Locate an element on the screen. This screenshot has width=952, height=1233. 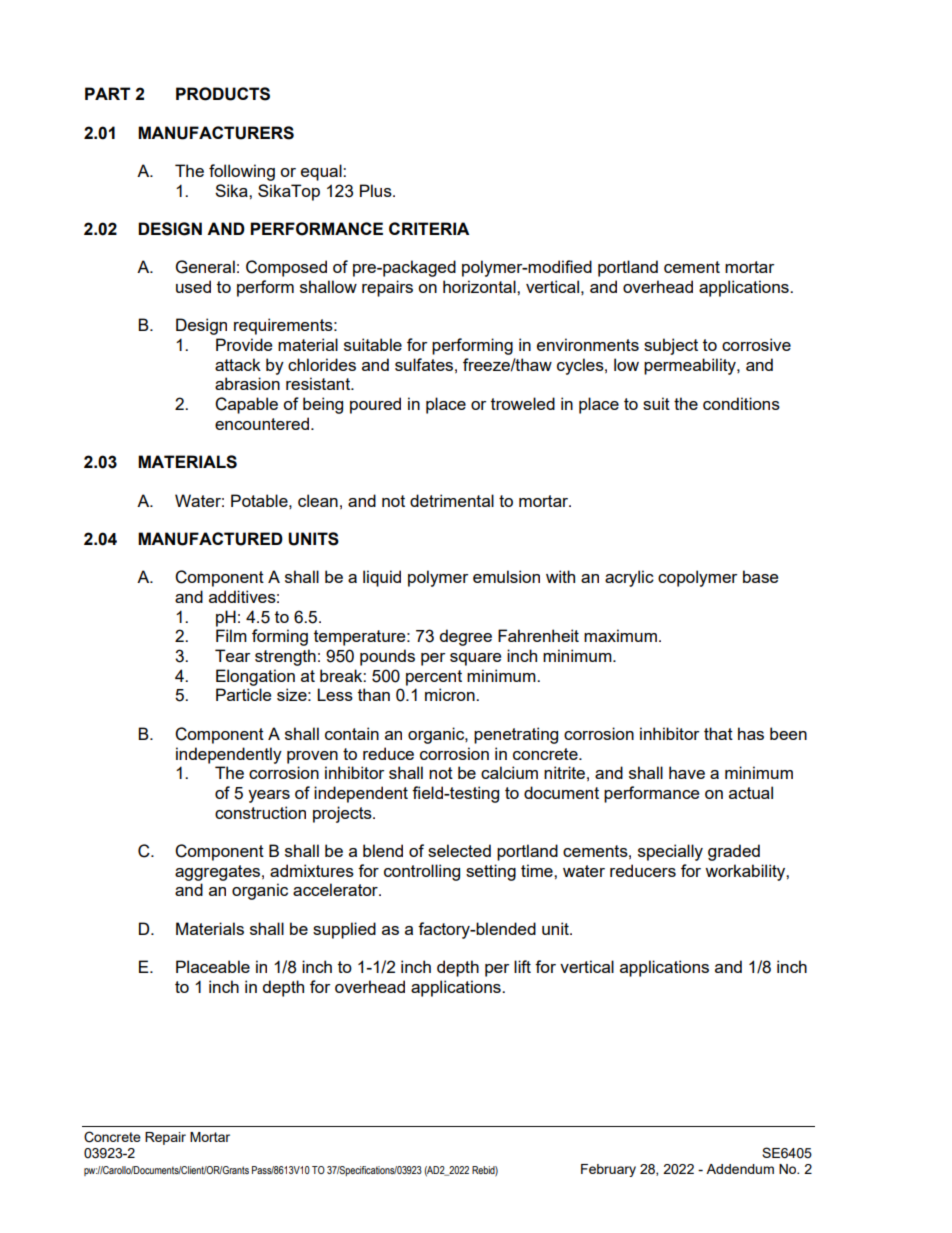
CRITERIA is located at coordinates (429, 228).
